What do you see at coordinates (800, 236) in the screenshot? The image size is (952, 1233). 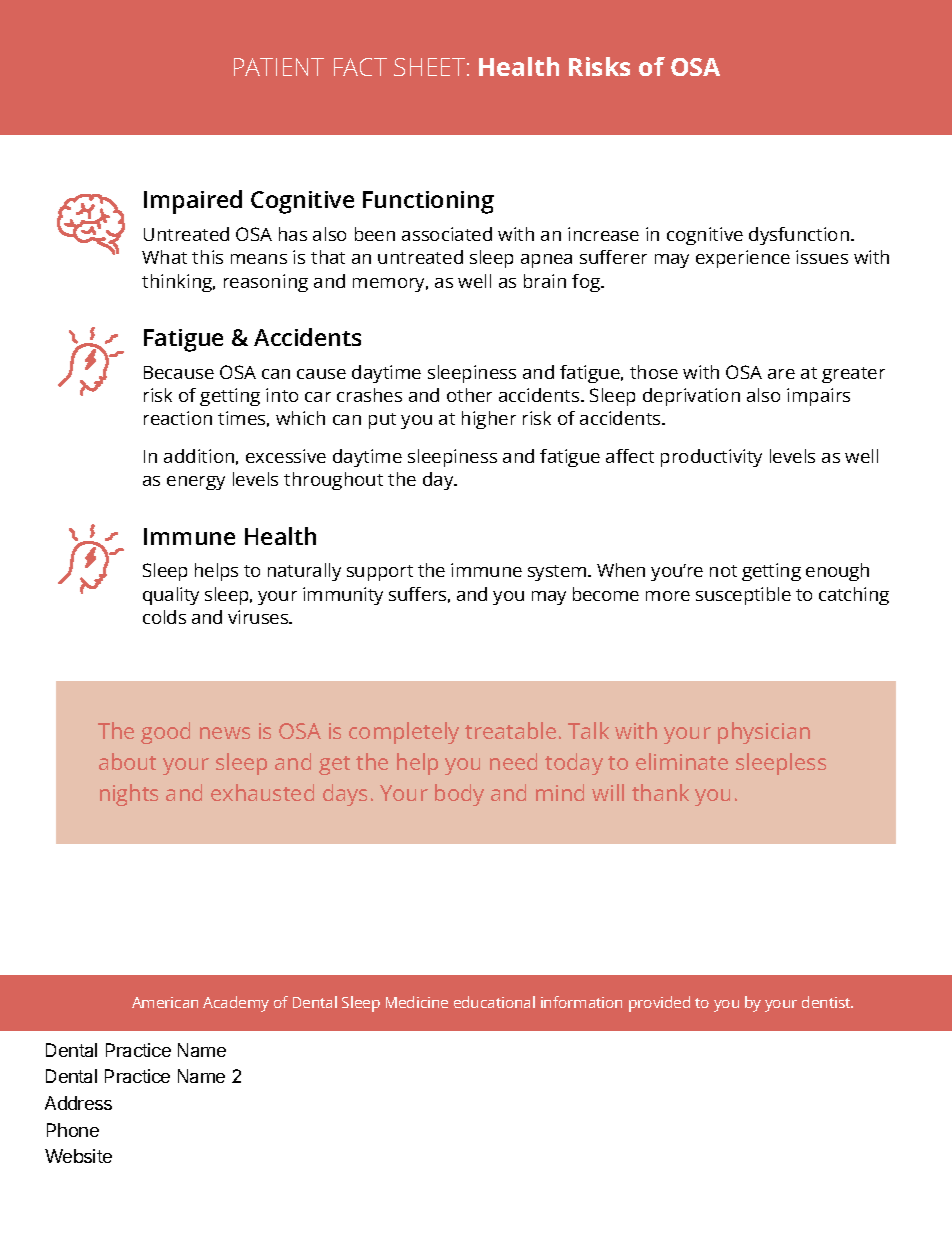 I see `dysfunction` at bounding box center [800, 236].
